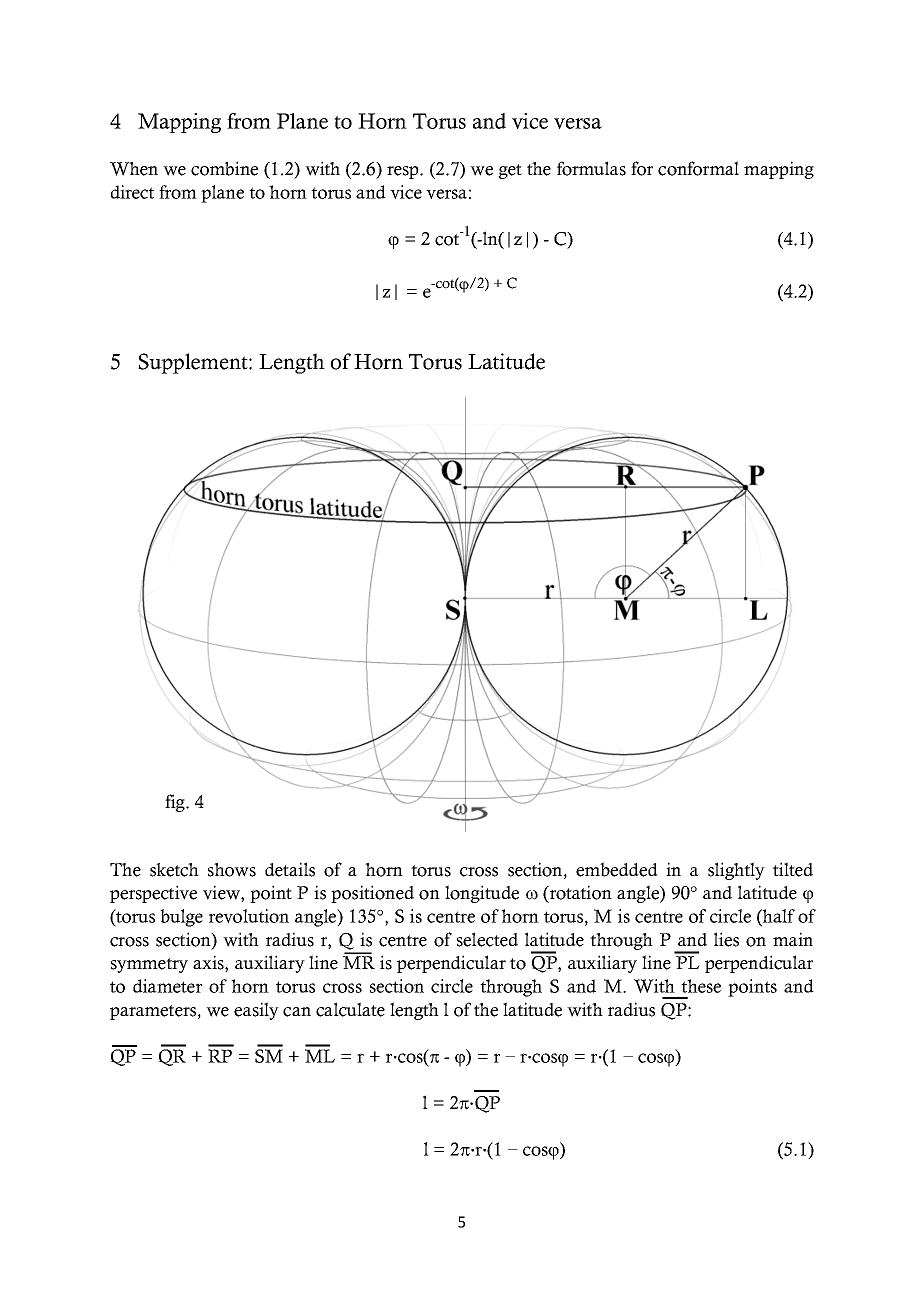 The width and height of the screenshot is (924, 1308). What do you see at coordinates (617, 869) in the screenshot?
I see `embedded` at bounding box center [617, 869].
